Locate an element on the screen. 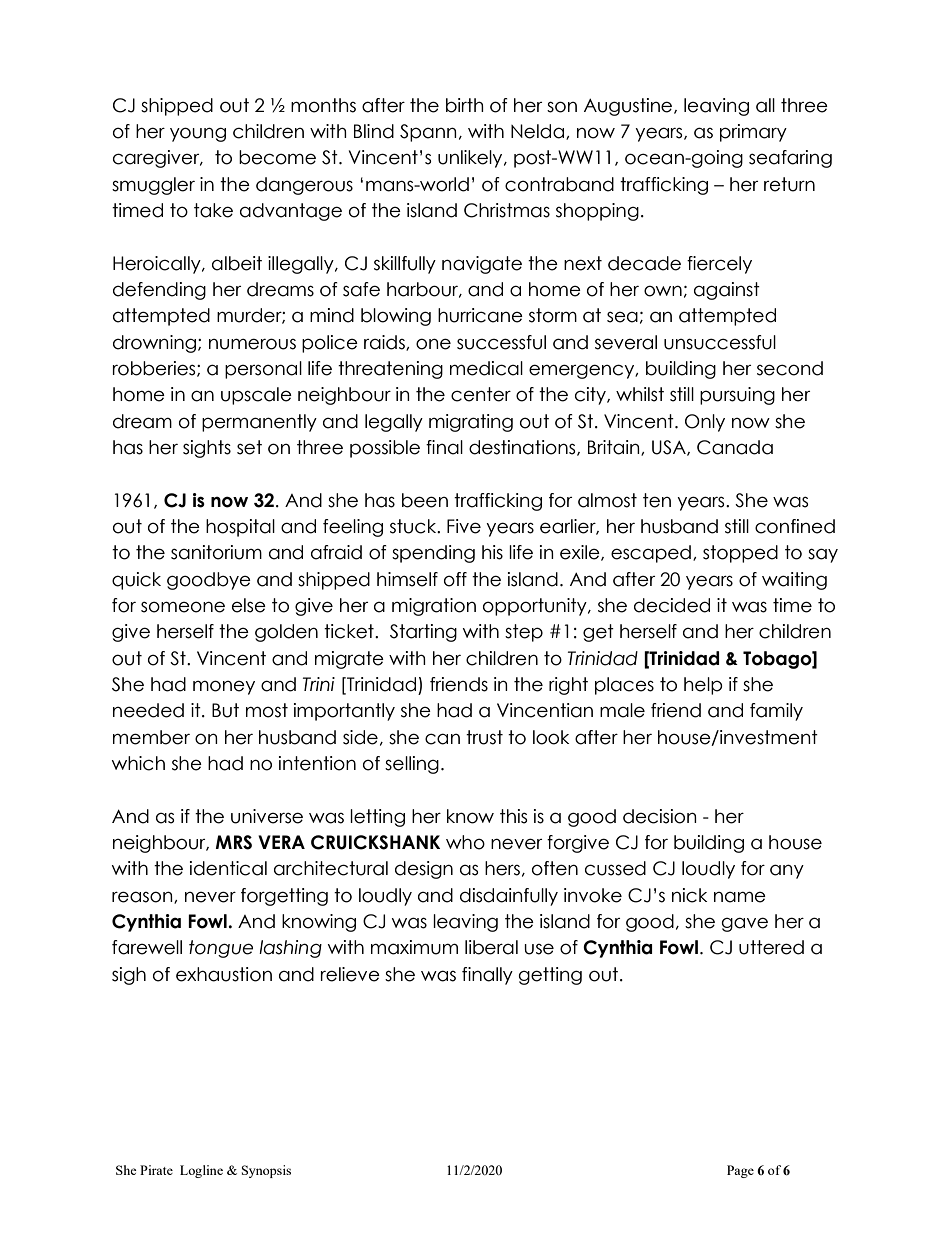  upscale is located at coordinates (256, 396).
